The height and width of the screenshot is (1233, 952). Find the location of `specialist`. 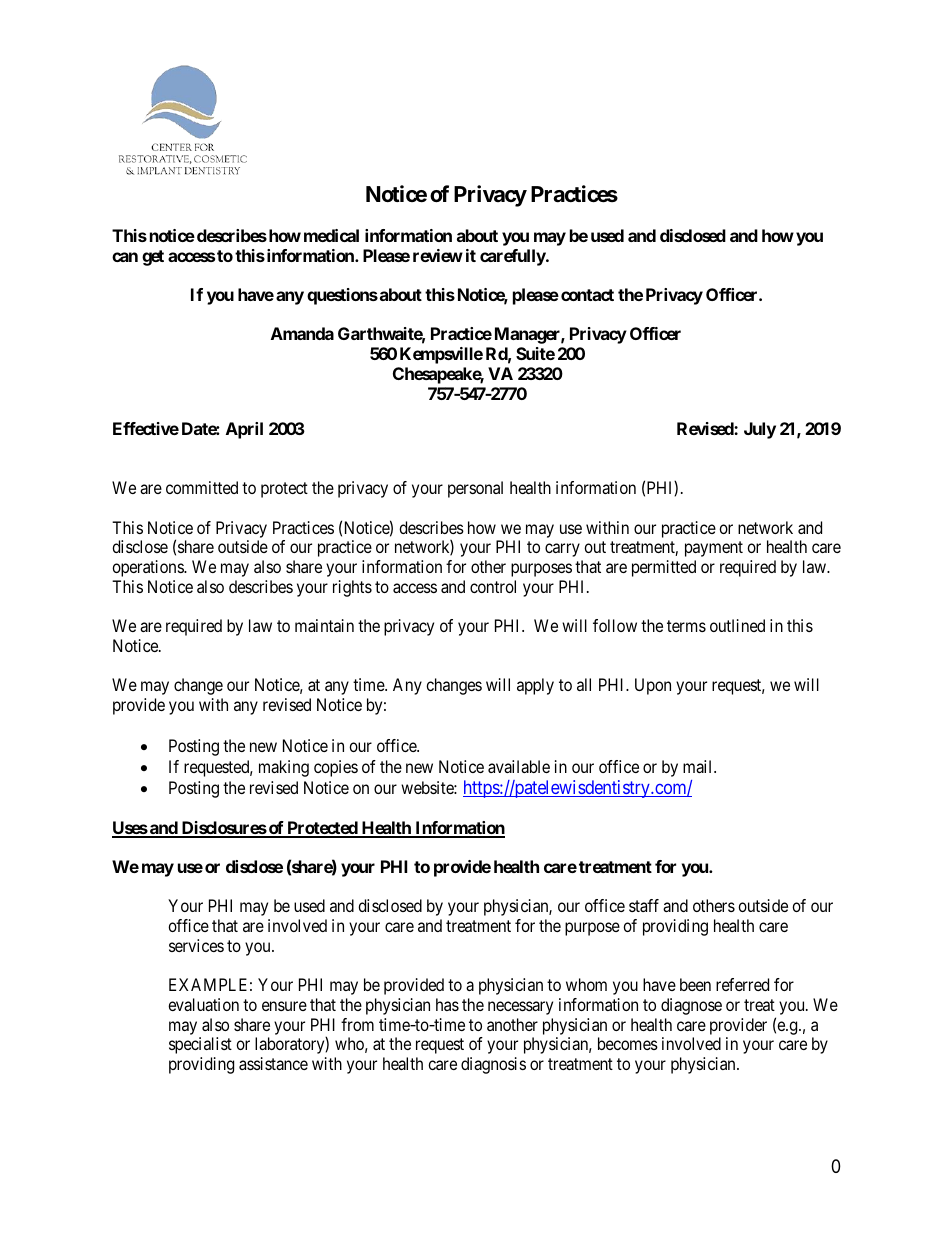

specialist is located at coordinates (200, 1045).
